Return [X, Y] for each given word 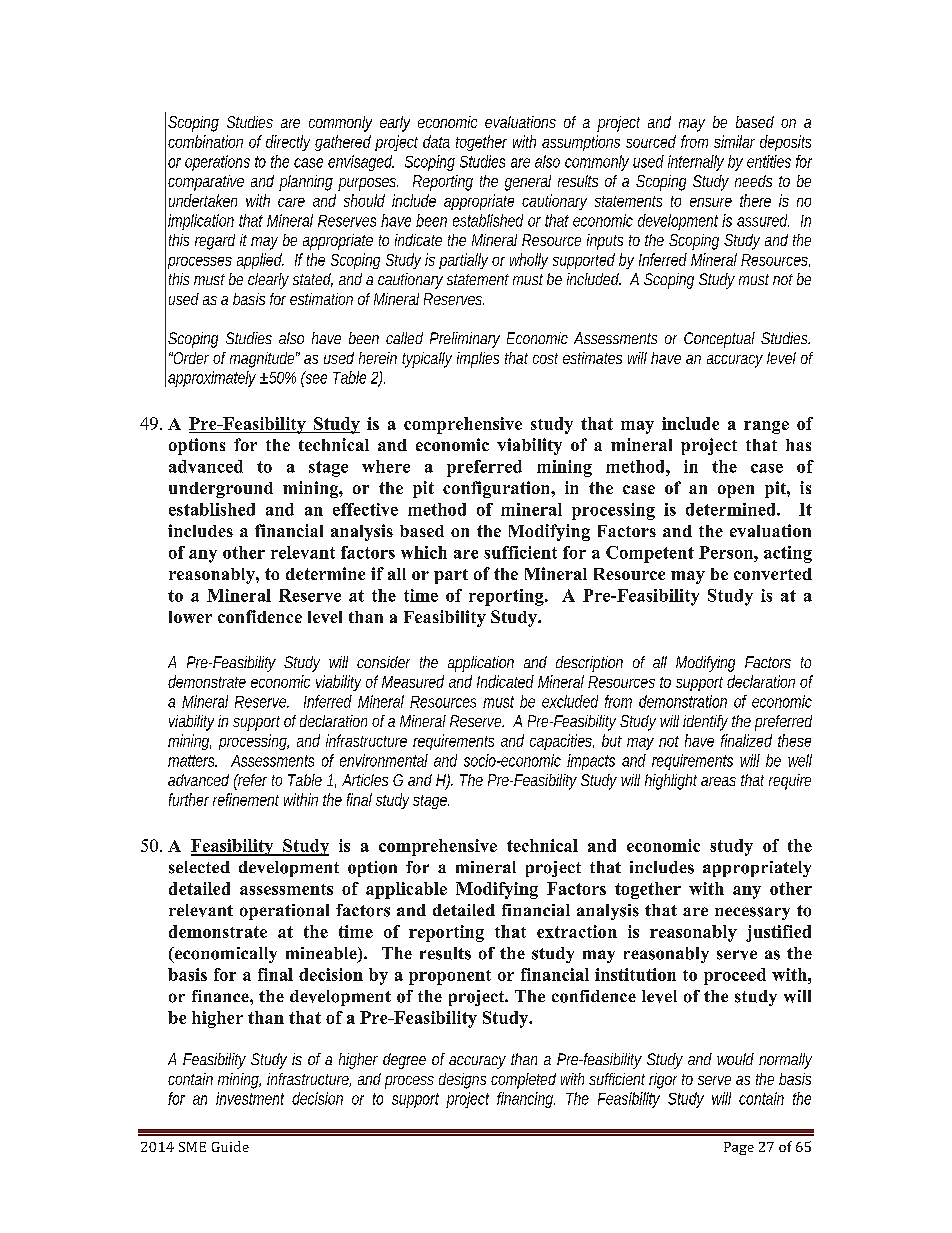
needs [753, 181]
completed [523, 1081]
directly [288, 143]
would [735, 1059]
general [528, 183]
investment [250, 1098]
